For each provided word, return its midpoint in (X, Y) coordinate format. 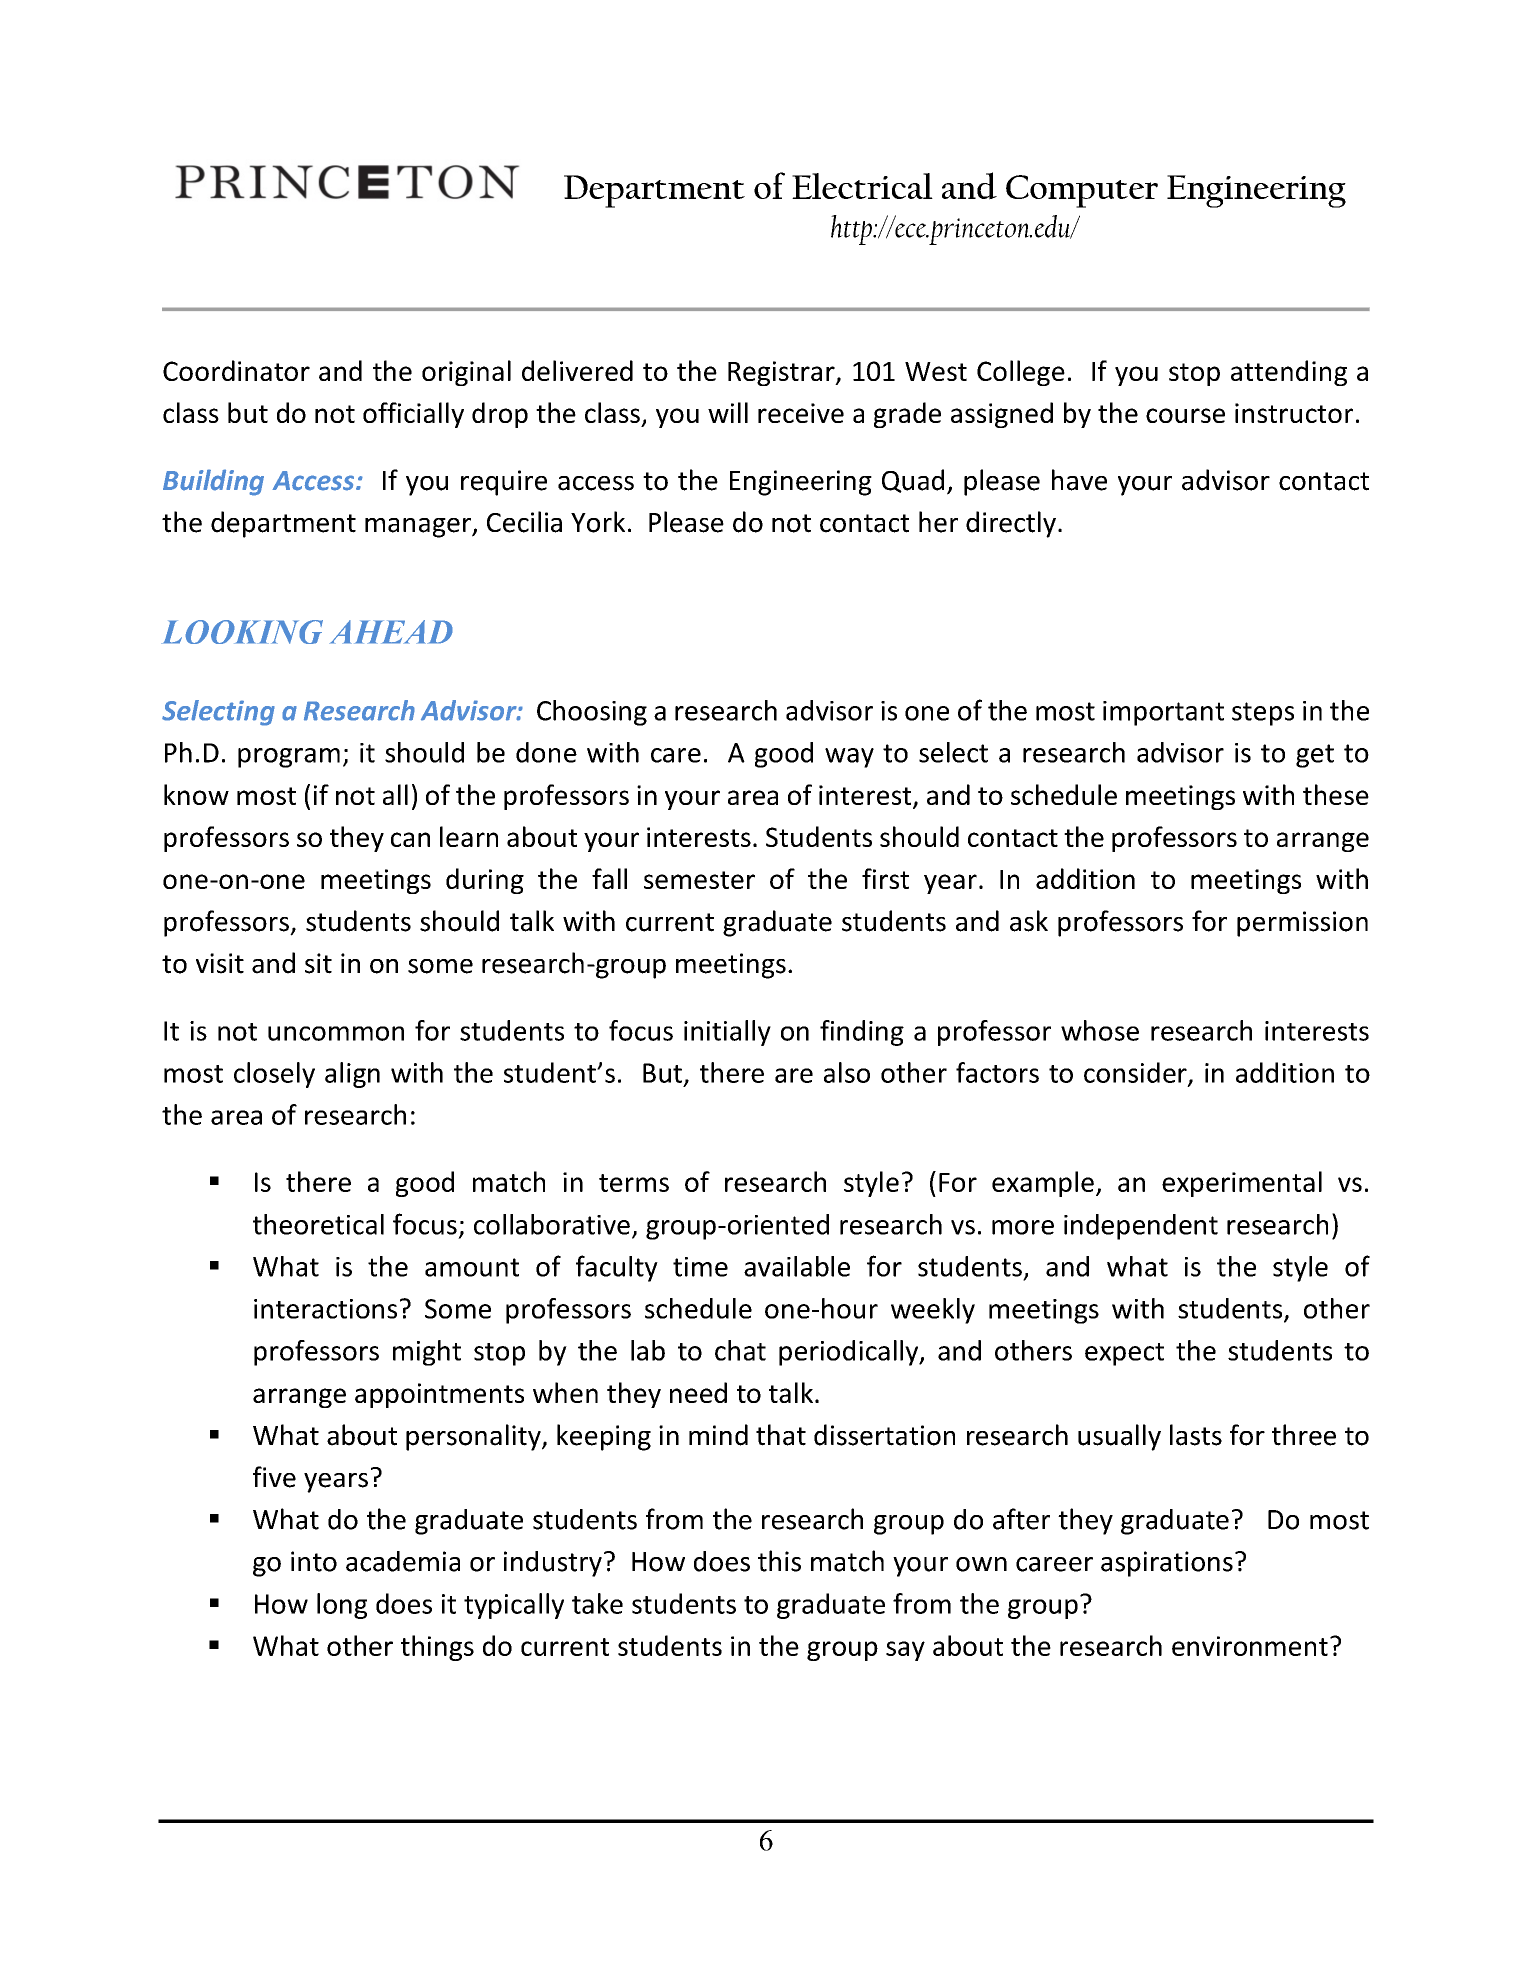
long (342, 1606)
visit (220, 963)
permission (1302, 924)
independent (1141, 1227)
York (598, 522)
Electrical (862, 186)
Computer (1082, 191)
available (797, 1266)
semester (699, 880)
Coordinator (236, 370)
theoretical (318, 1224)
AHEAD (391, 632)
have (1079, 480)
